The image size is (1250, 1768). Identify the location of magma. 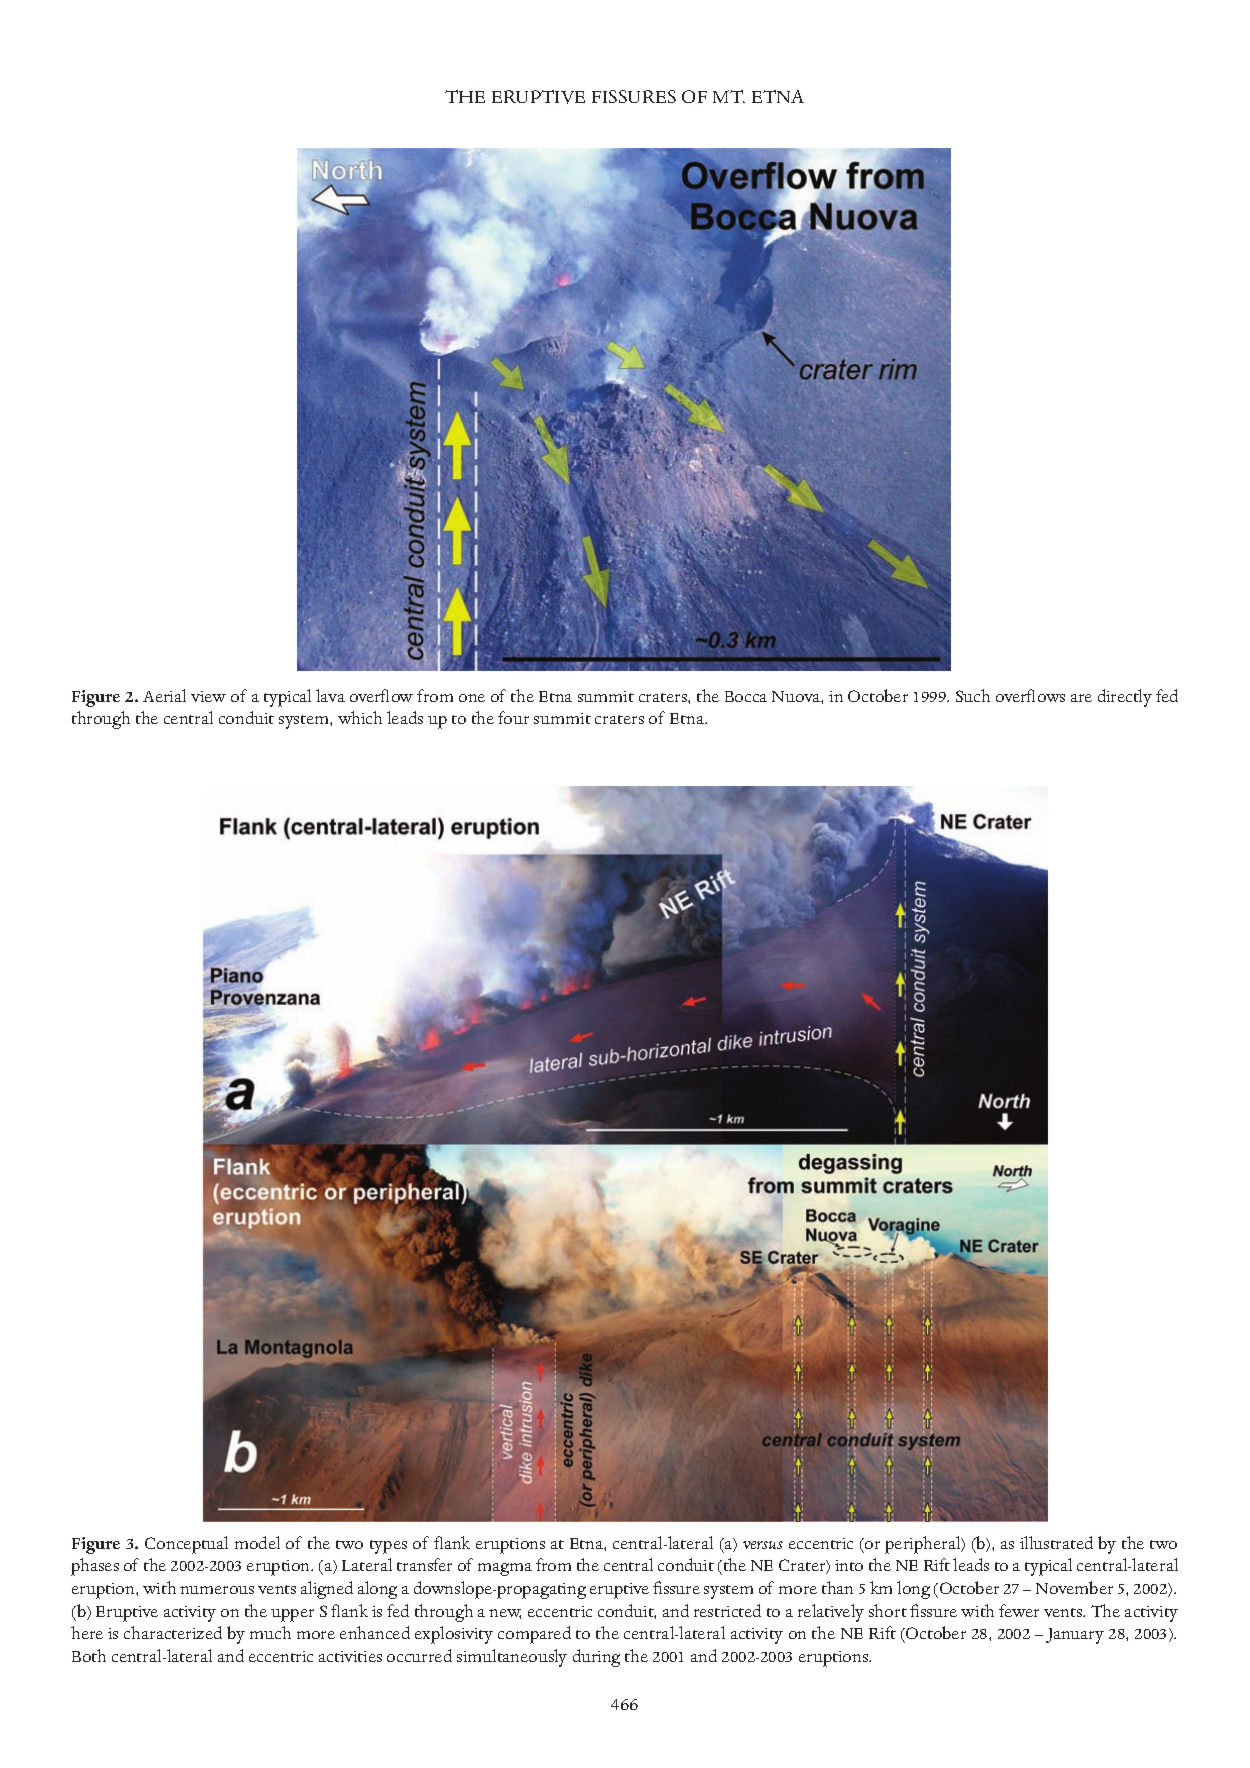
(505, 1569).
